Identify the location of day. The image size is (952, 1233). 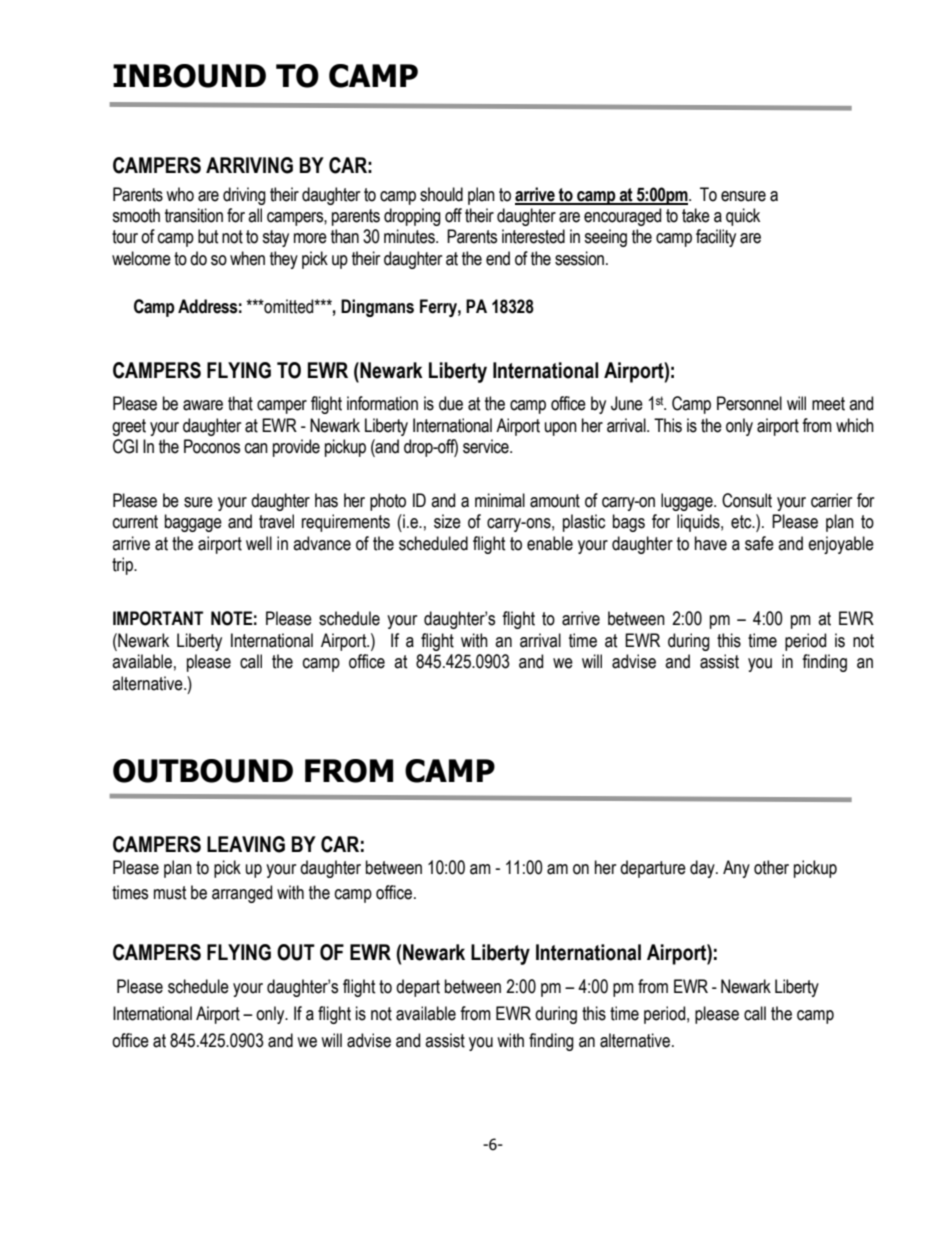
(703, 869).
